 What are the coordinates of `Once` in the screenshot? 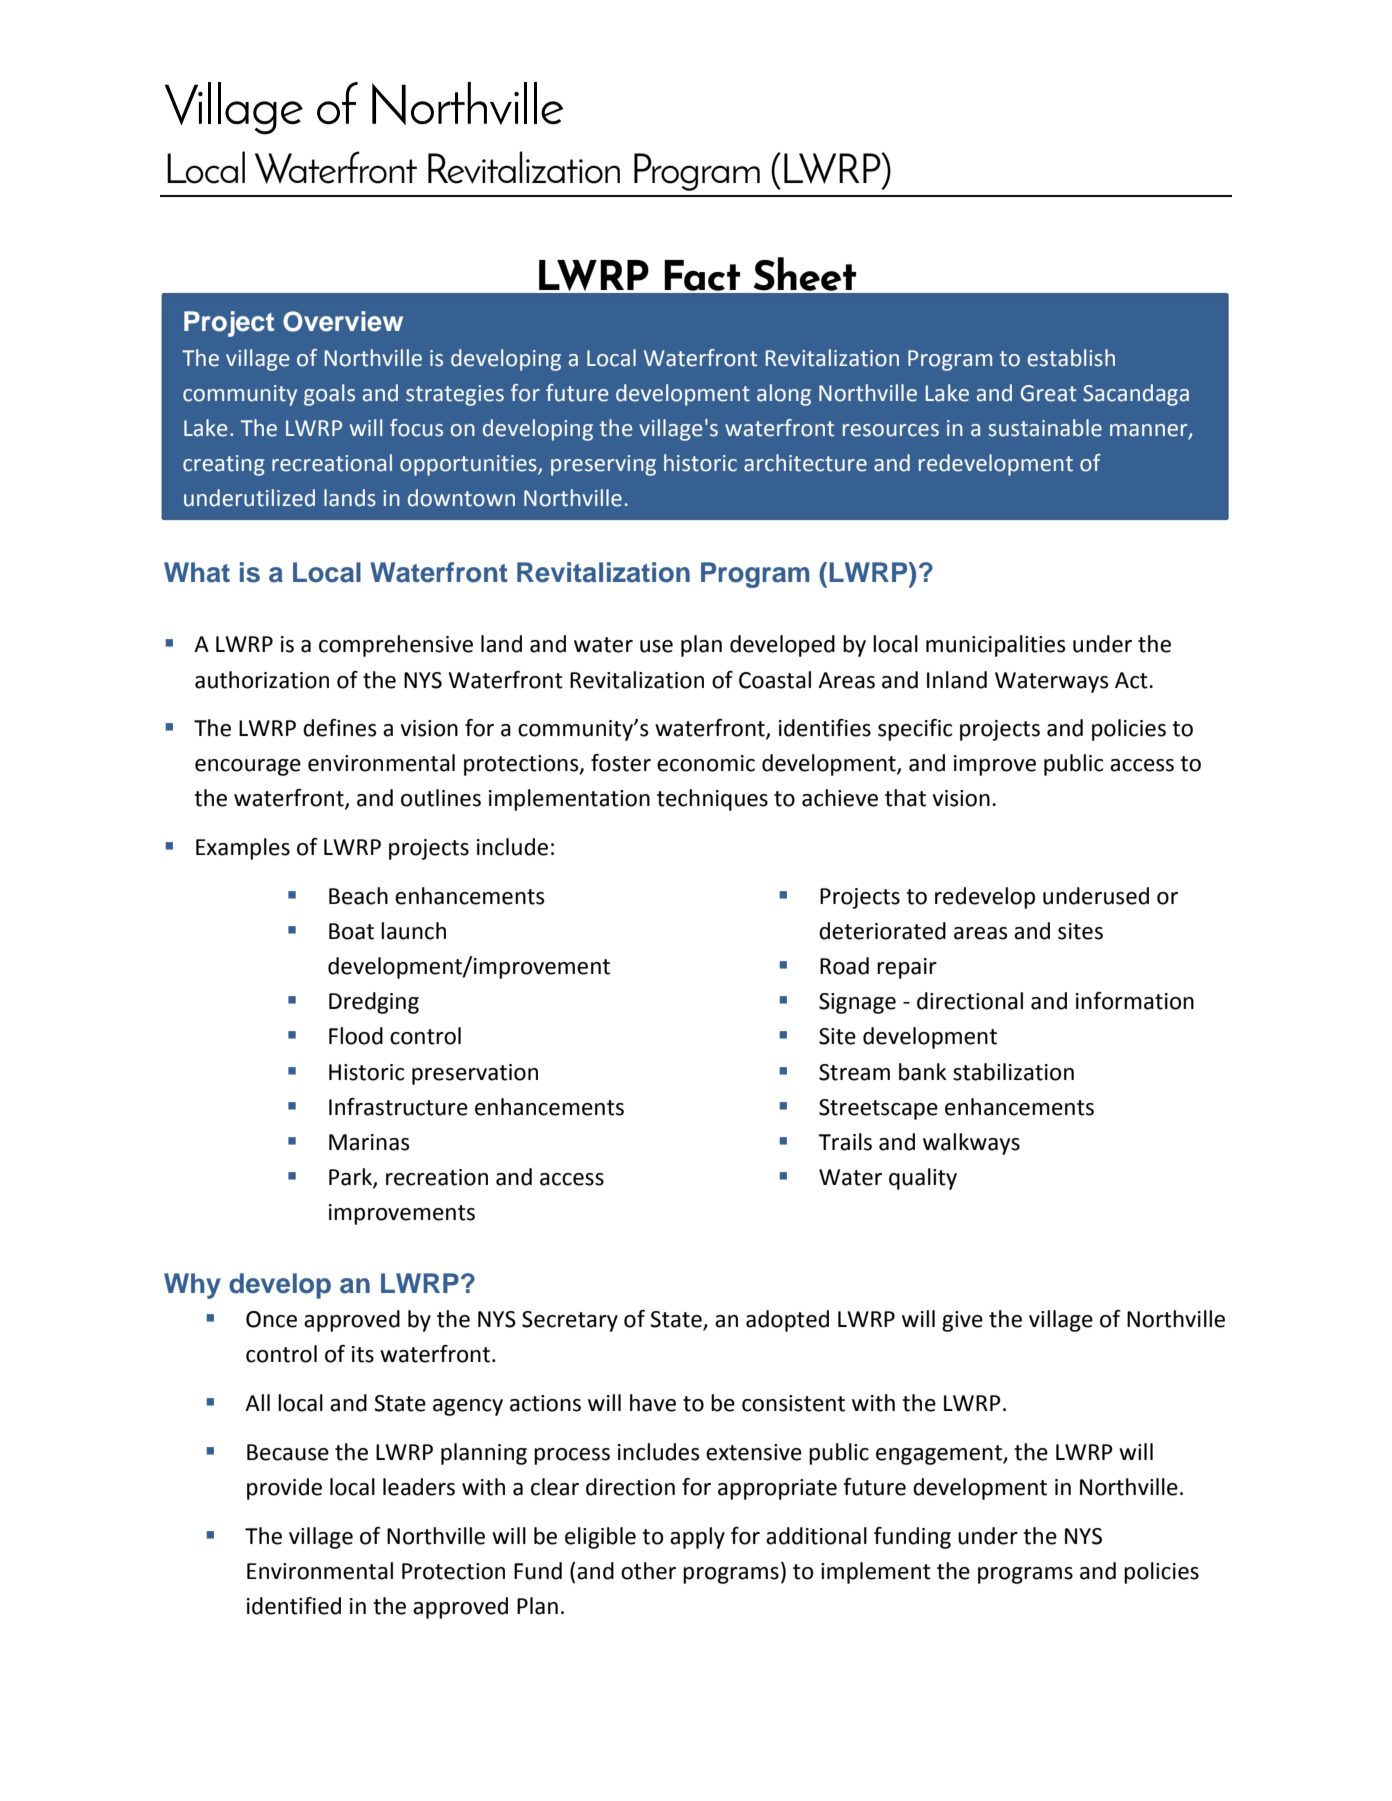 It's located at (271, 1319).
